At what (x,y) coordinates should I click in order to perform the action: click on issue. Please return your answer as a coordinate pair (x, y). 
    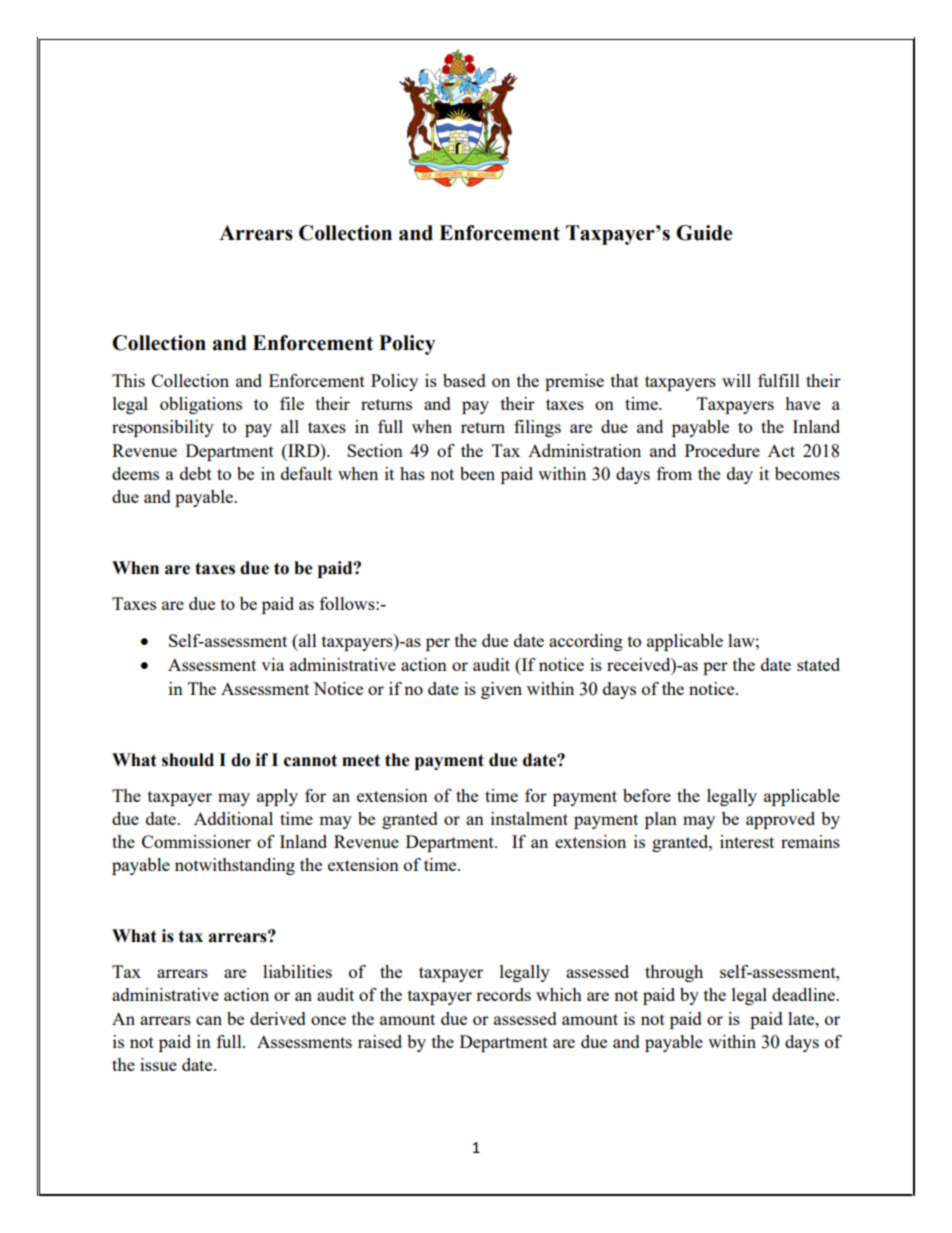
    Looking at the image, I should click on (158, 1064).
